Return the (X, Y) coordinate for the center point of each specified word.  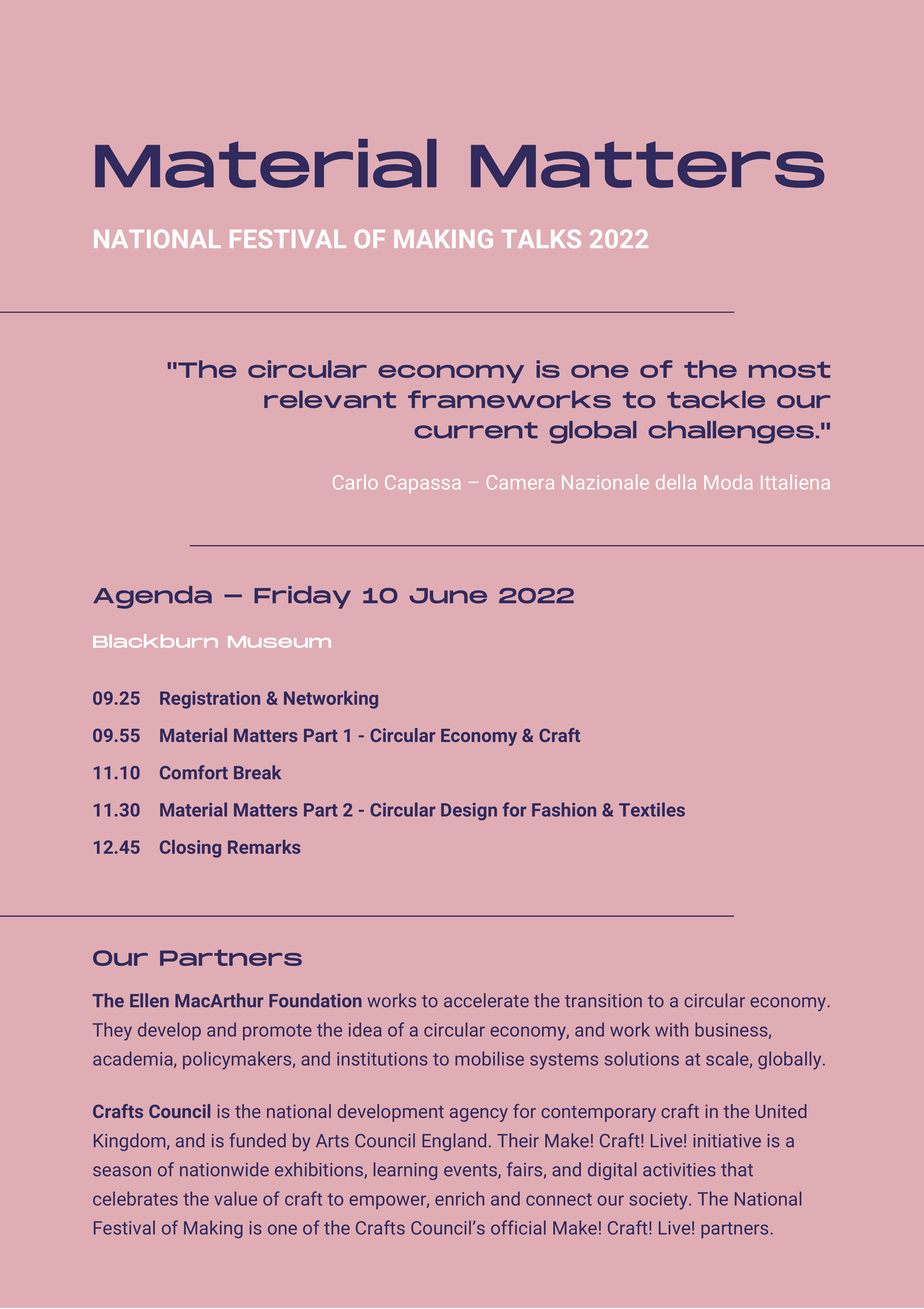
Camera (520, 482)
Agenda (152, 597)
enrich (459, 1198)
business (731, 1029)
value (235, 1198)
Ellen (149, 1000)
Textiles (652, 809)
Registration (210, 700)
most (789, 369)
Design (469, 811)
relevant (330, 399)
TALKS (541, 239)
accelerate (486, 1000)
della (676, 482)
